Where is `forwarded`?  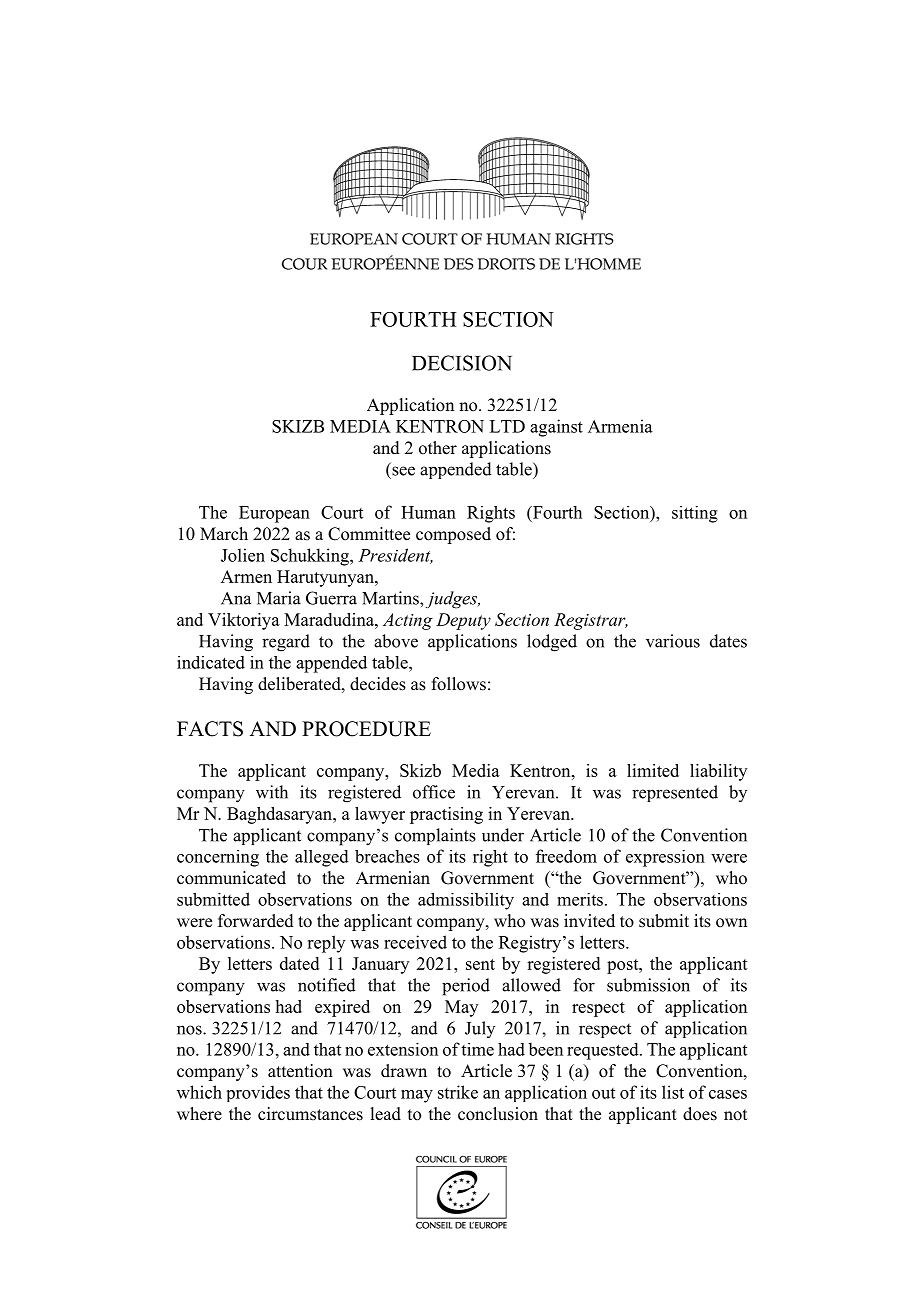
forwarded is located at coordinates (256, 921).
